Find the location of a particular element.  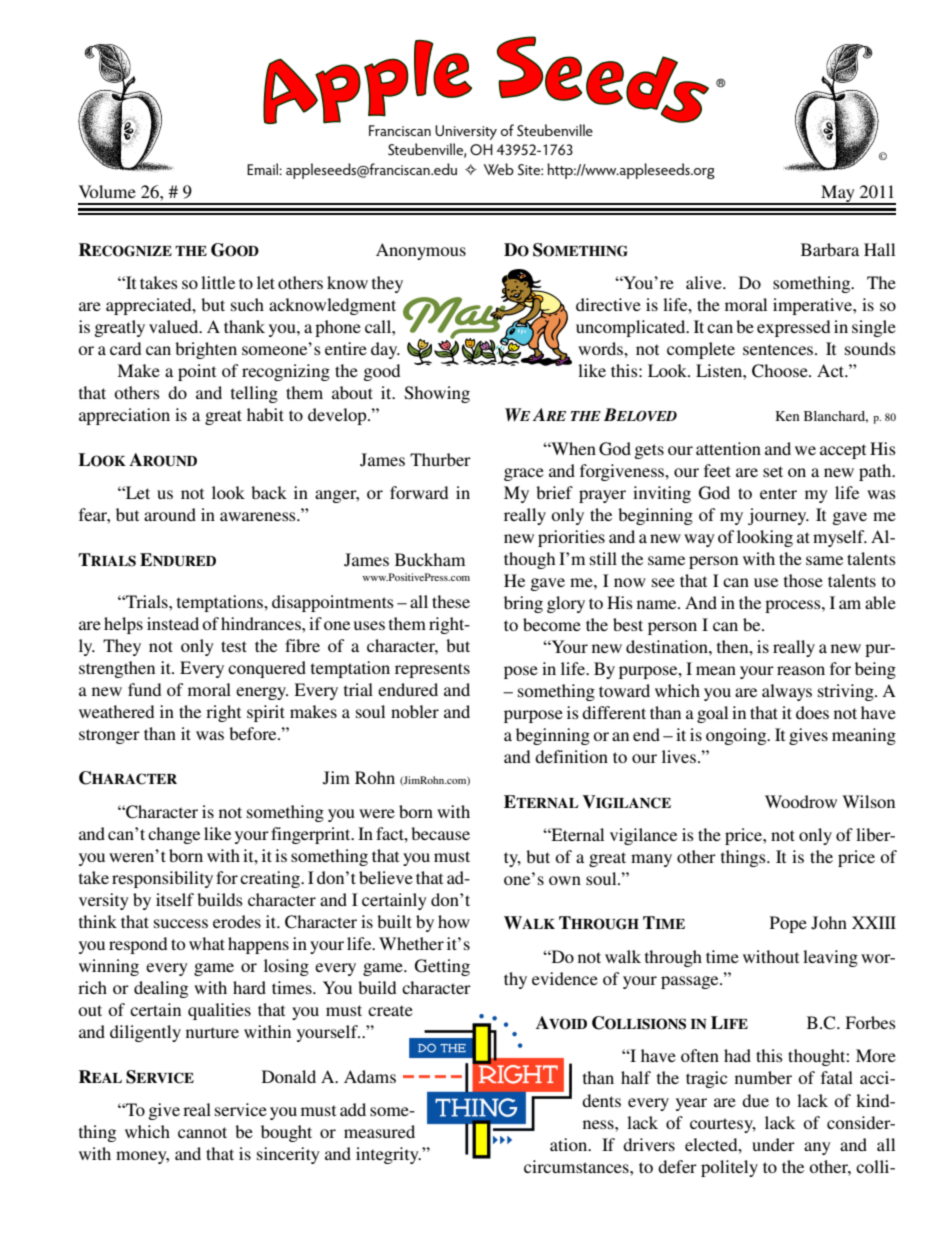

Web is located at coordinates (499, 169).
